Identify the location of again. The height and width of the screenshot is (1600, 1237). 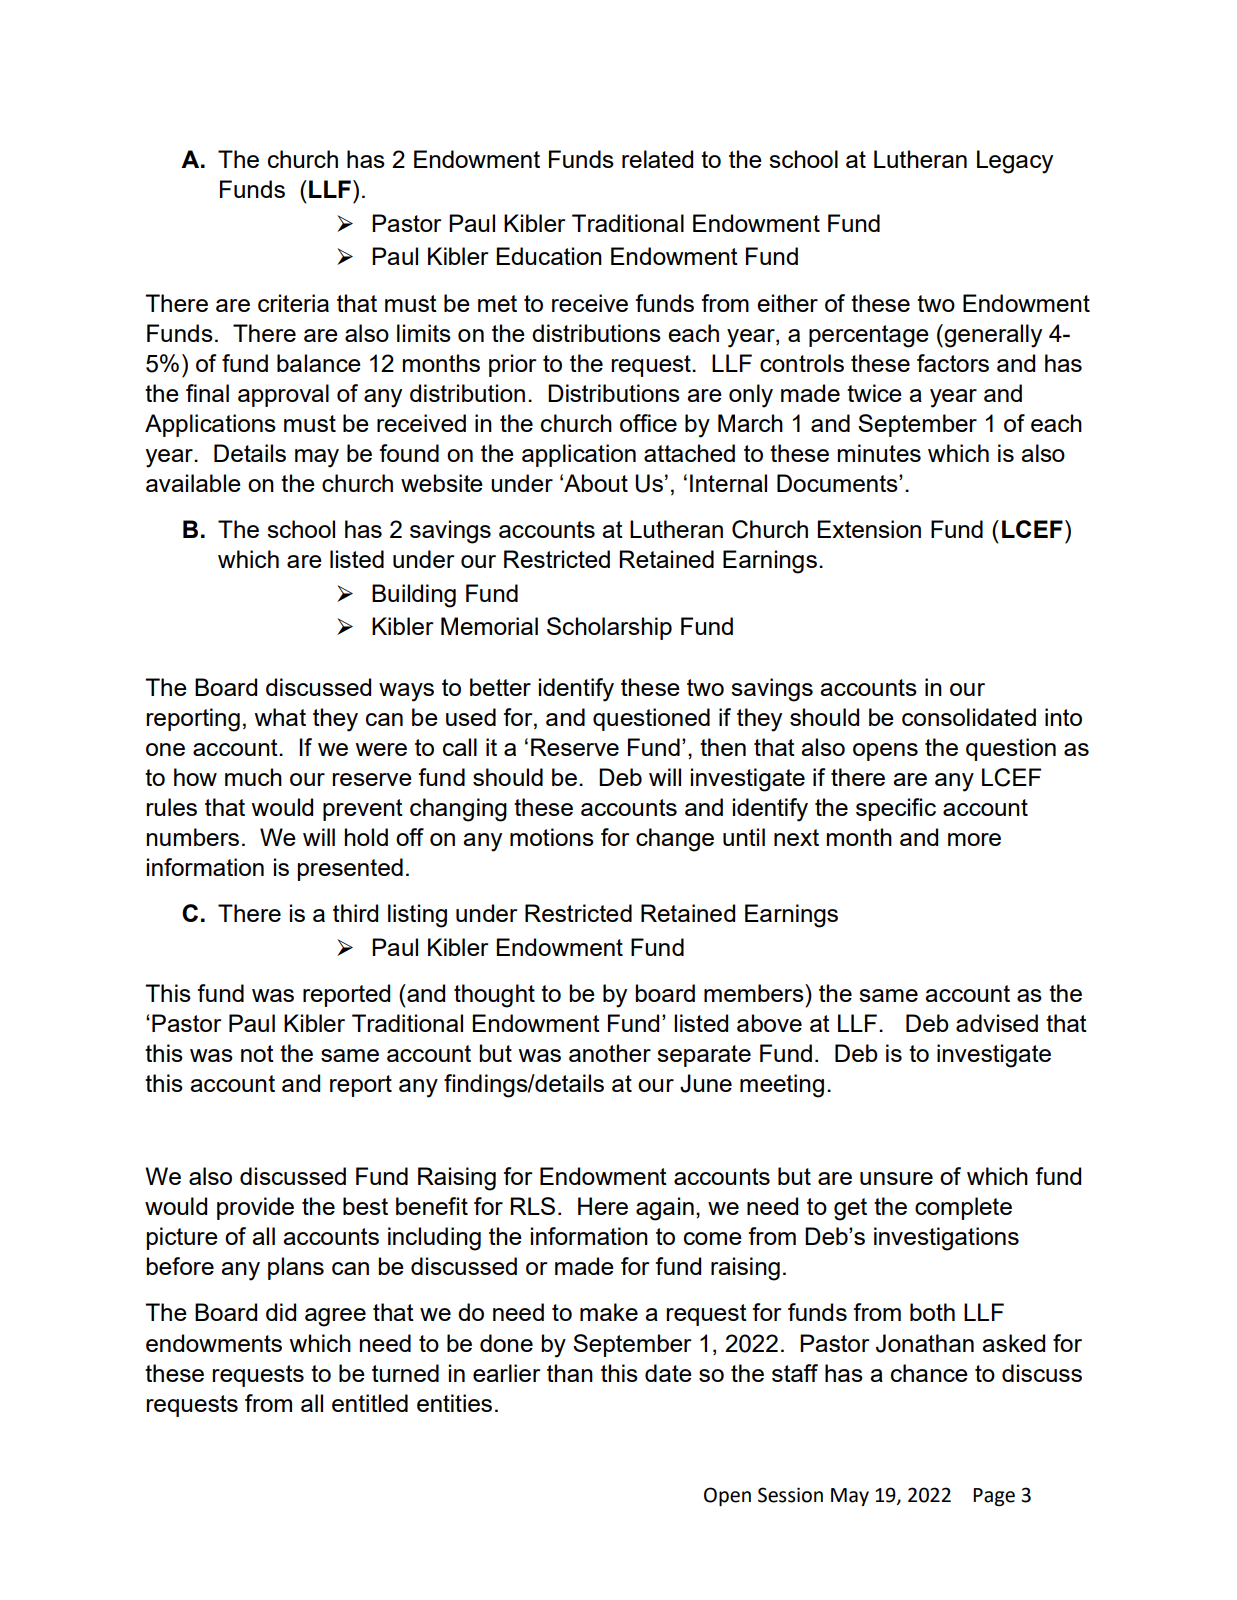
(665, 1209).
